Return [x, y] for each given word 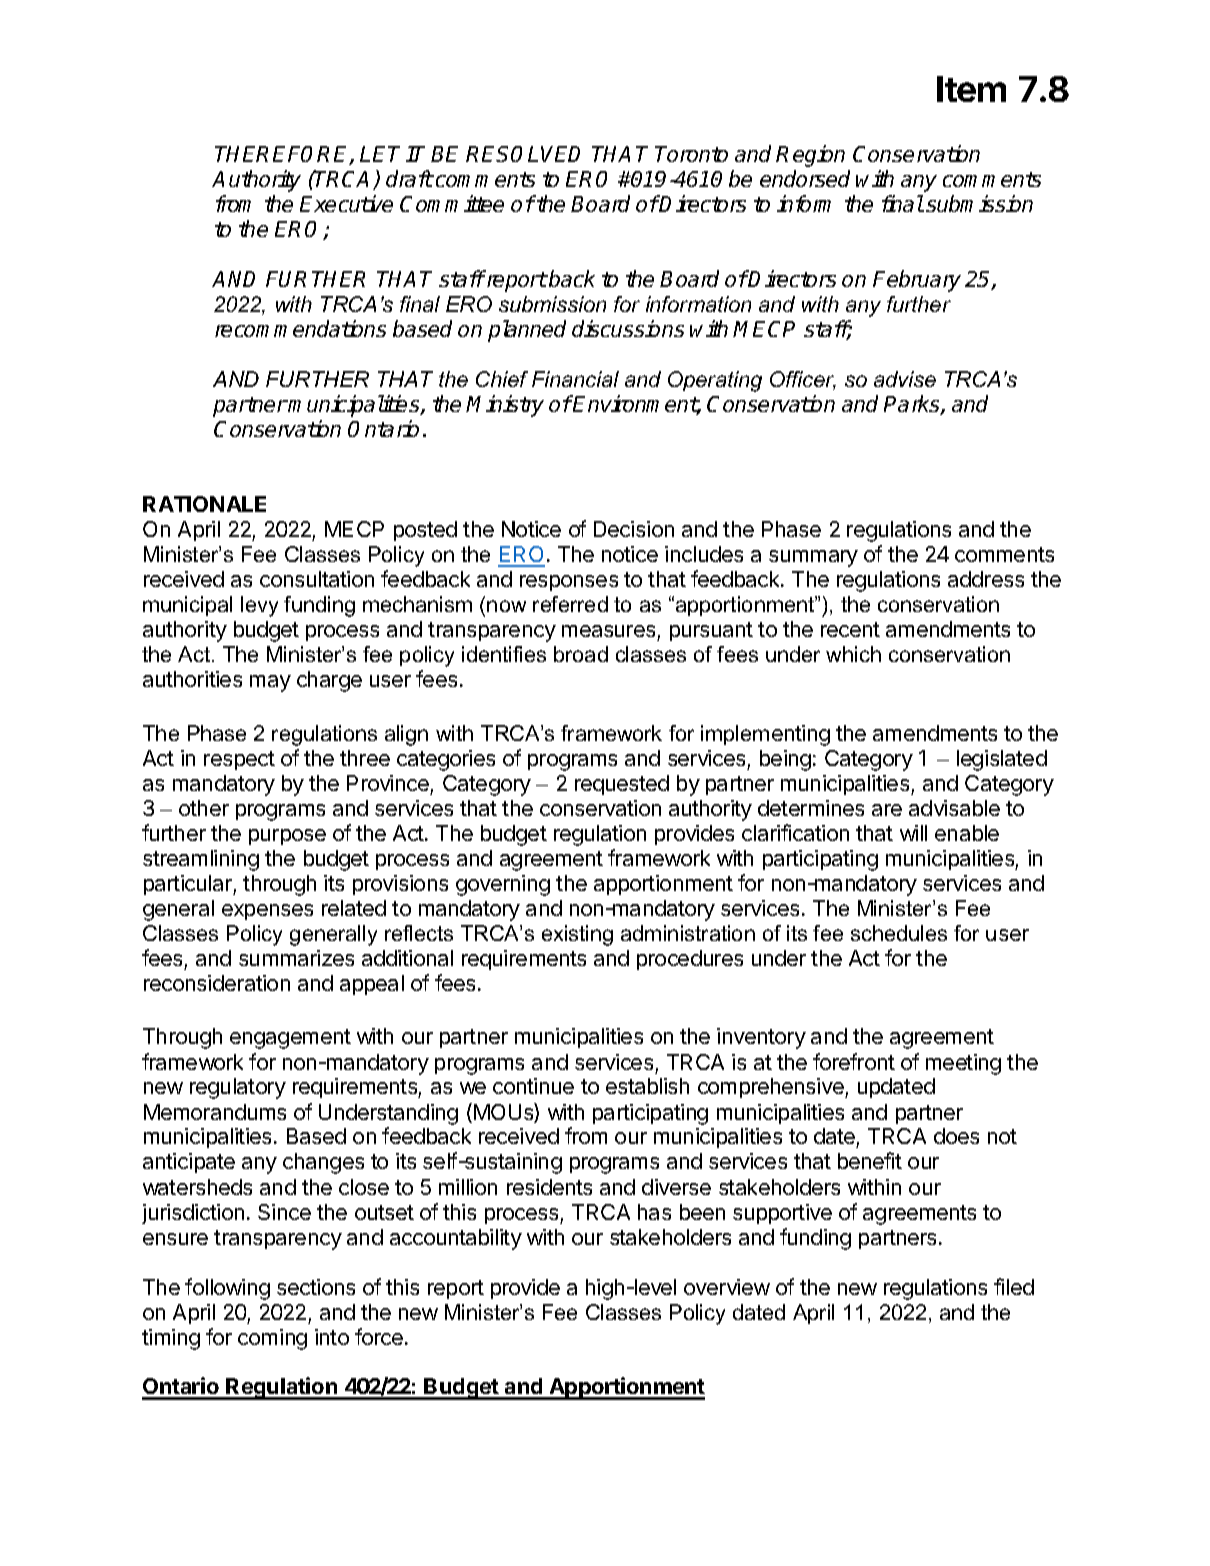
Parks [913, 405]
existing [577, 935]
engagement [290, 1039]
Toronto [691, 154]
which [853, 654]
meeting [963, 1064]
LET [380, 154]
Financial [575, 379]
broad [581, 654]
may [270, 683]
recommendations [300, 328]
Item [971, 89]
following [227, 1289]
